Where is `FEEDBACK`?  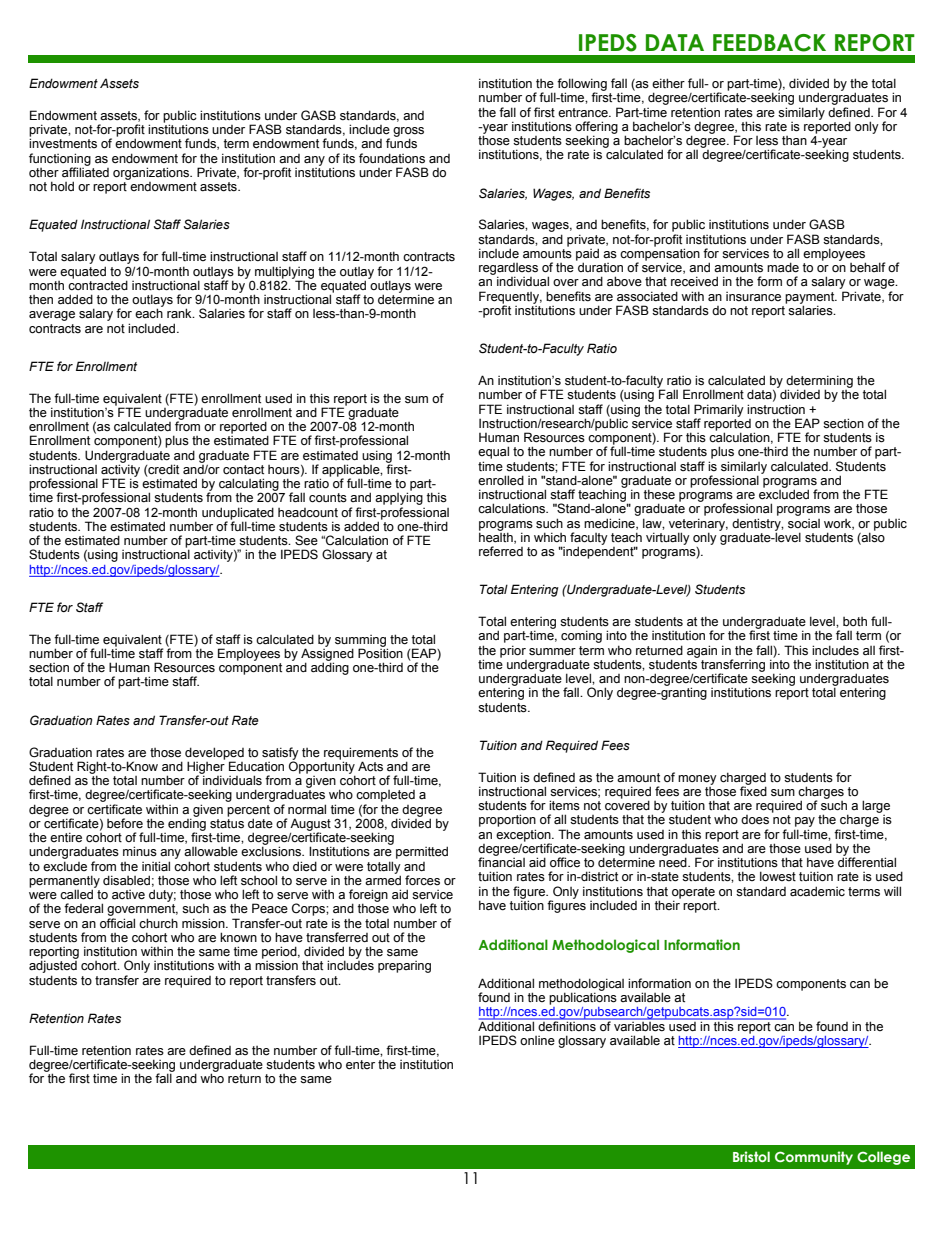
FEEDBACK is located at coordinates (769, 43).
